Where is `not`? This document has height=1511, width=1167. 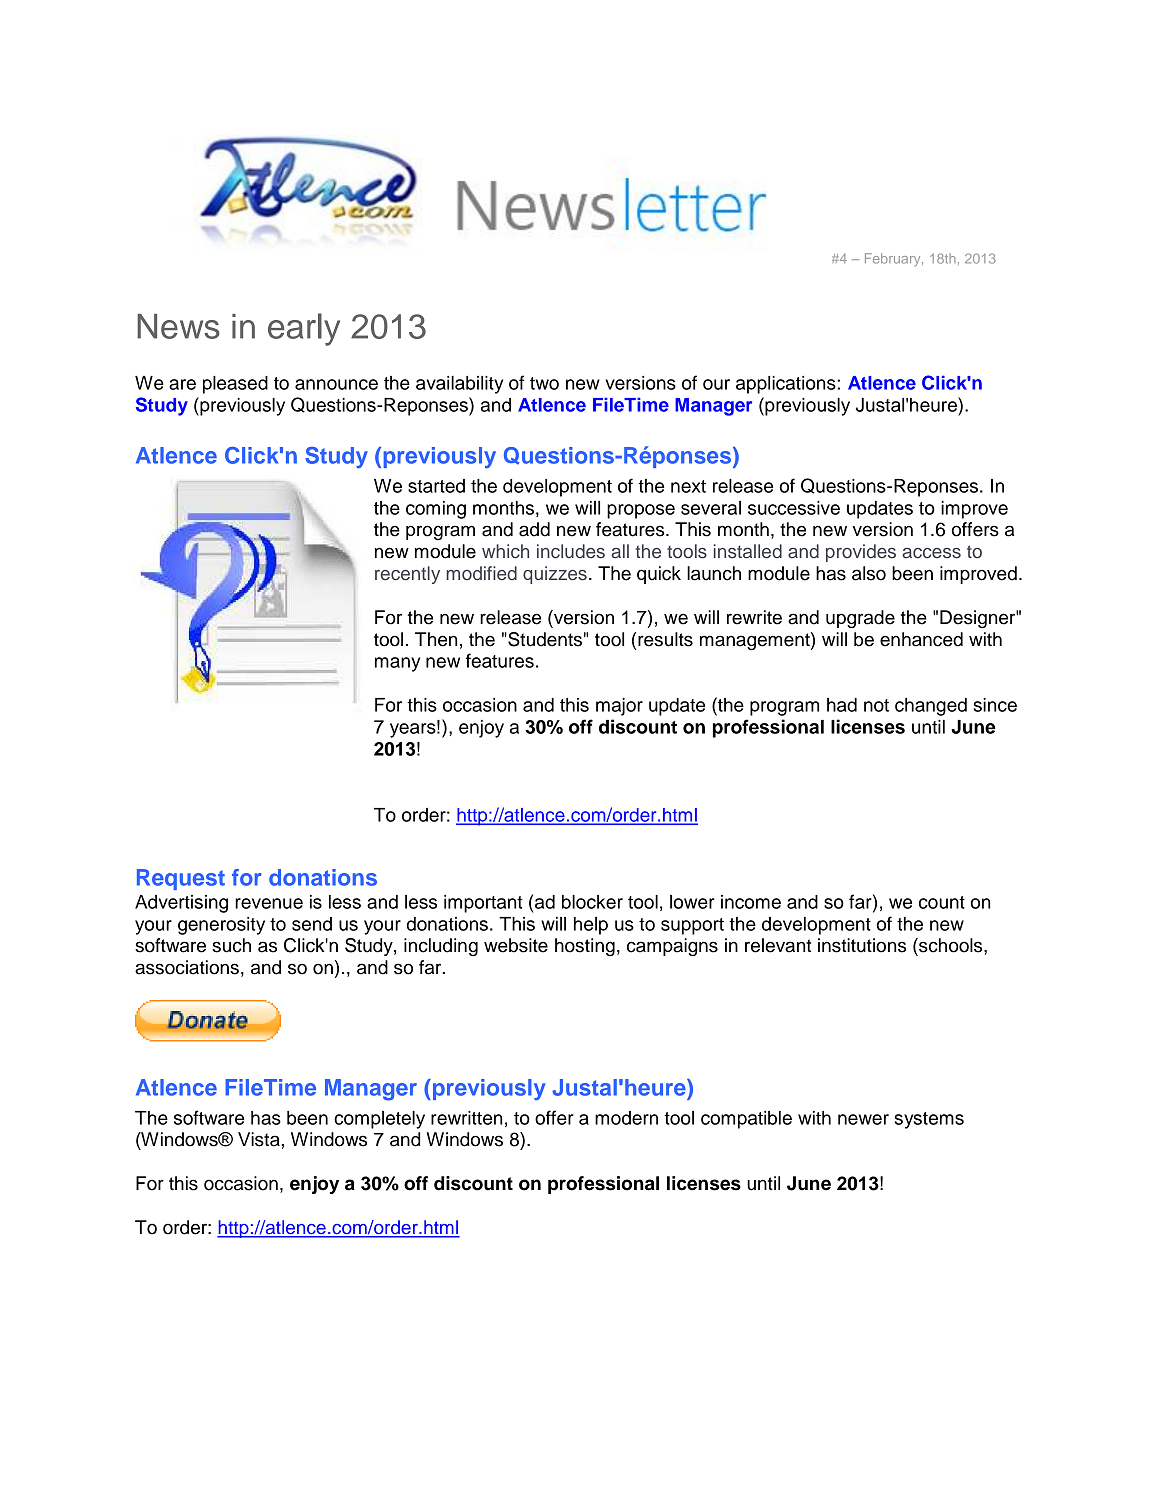
not is located at coordinates (876, 705).
